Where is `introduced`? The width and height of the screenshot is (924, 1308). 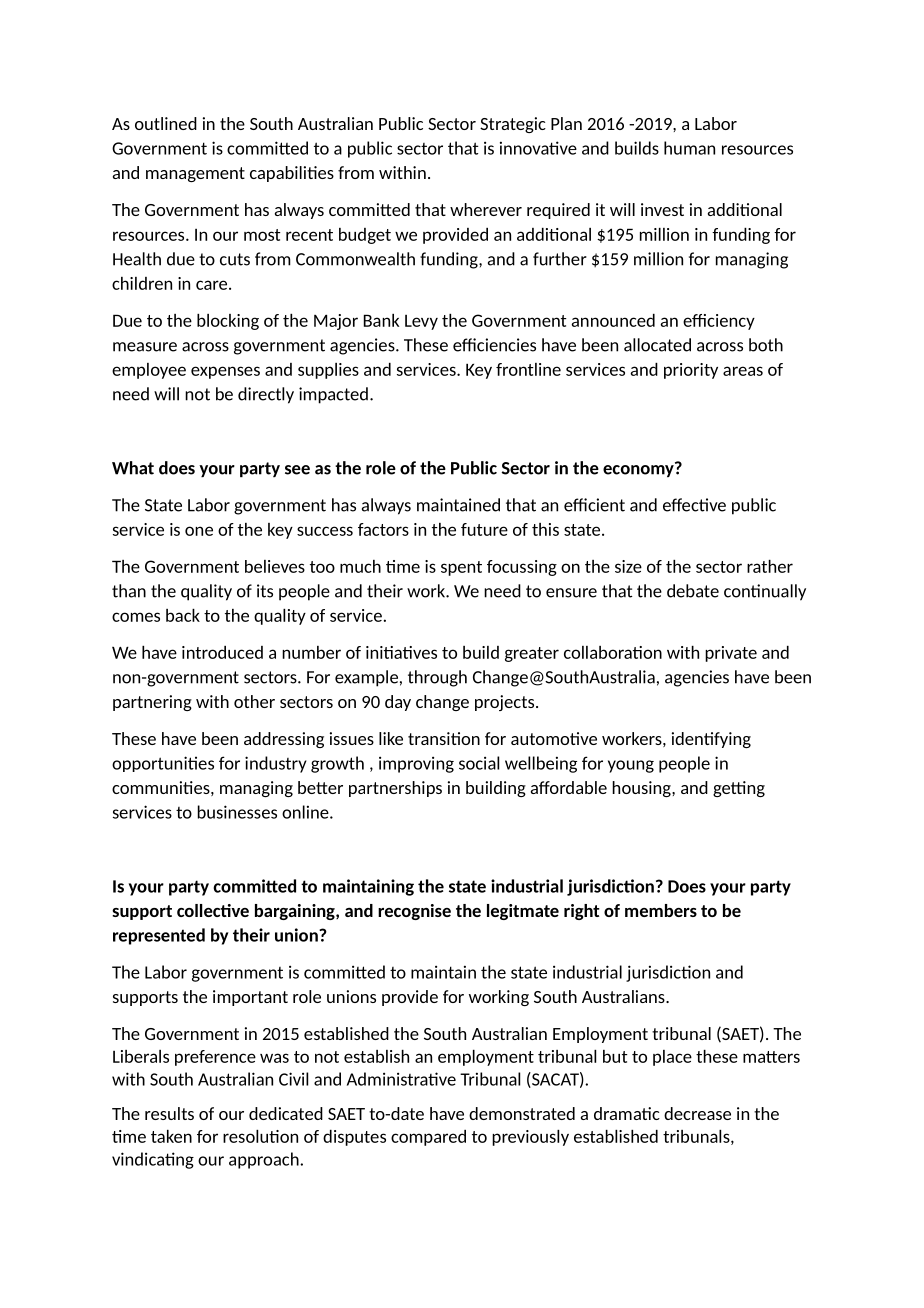
introduced is located at coordinates (222, 652).
